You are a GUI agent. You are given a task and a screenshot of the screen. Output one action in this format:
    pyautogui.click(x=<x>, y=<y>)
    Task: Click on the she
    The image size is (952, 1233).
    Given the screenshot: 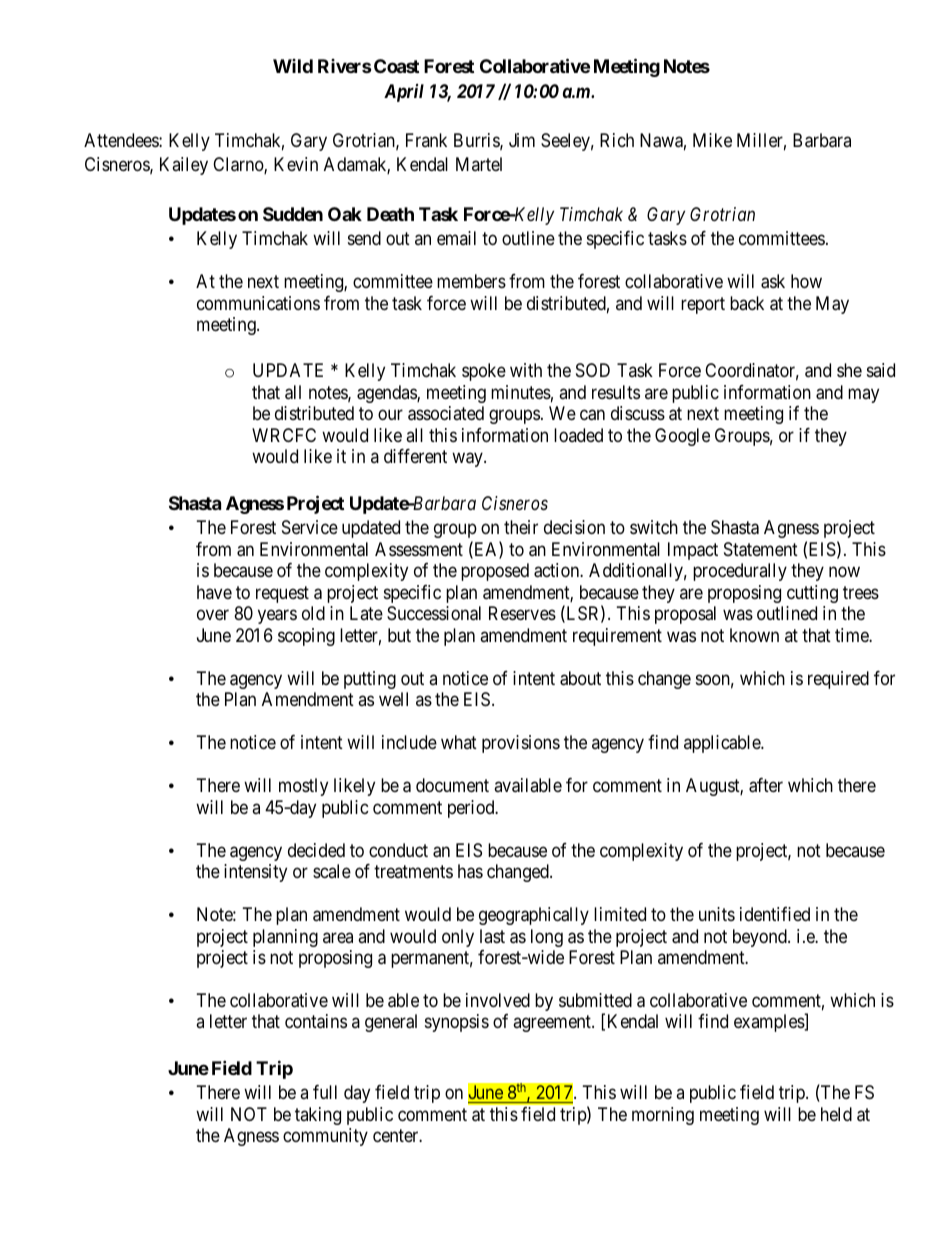 What is the action you would take?
    pyautogui.click(x=849, y=370)
